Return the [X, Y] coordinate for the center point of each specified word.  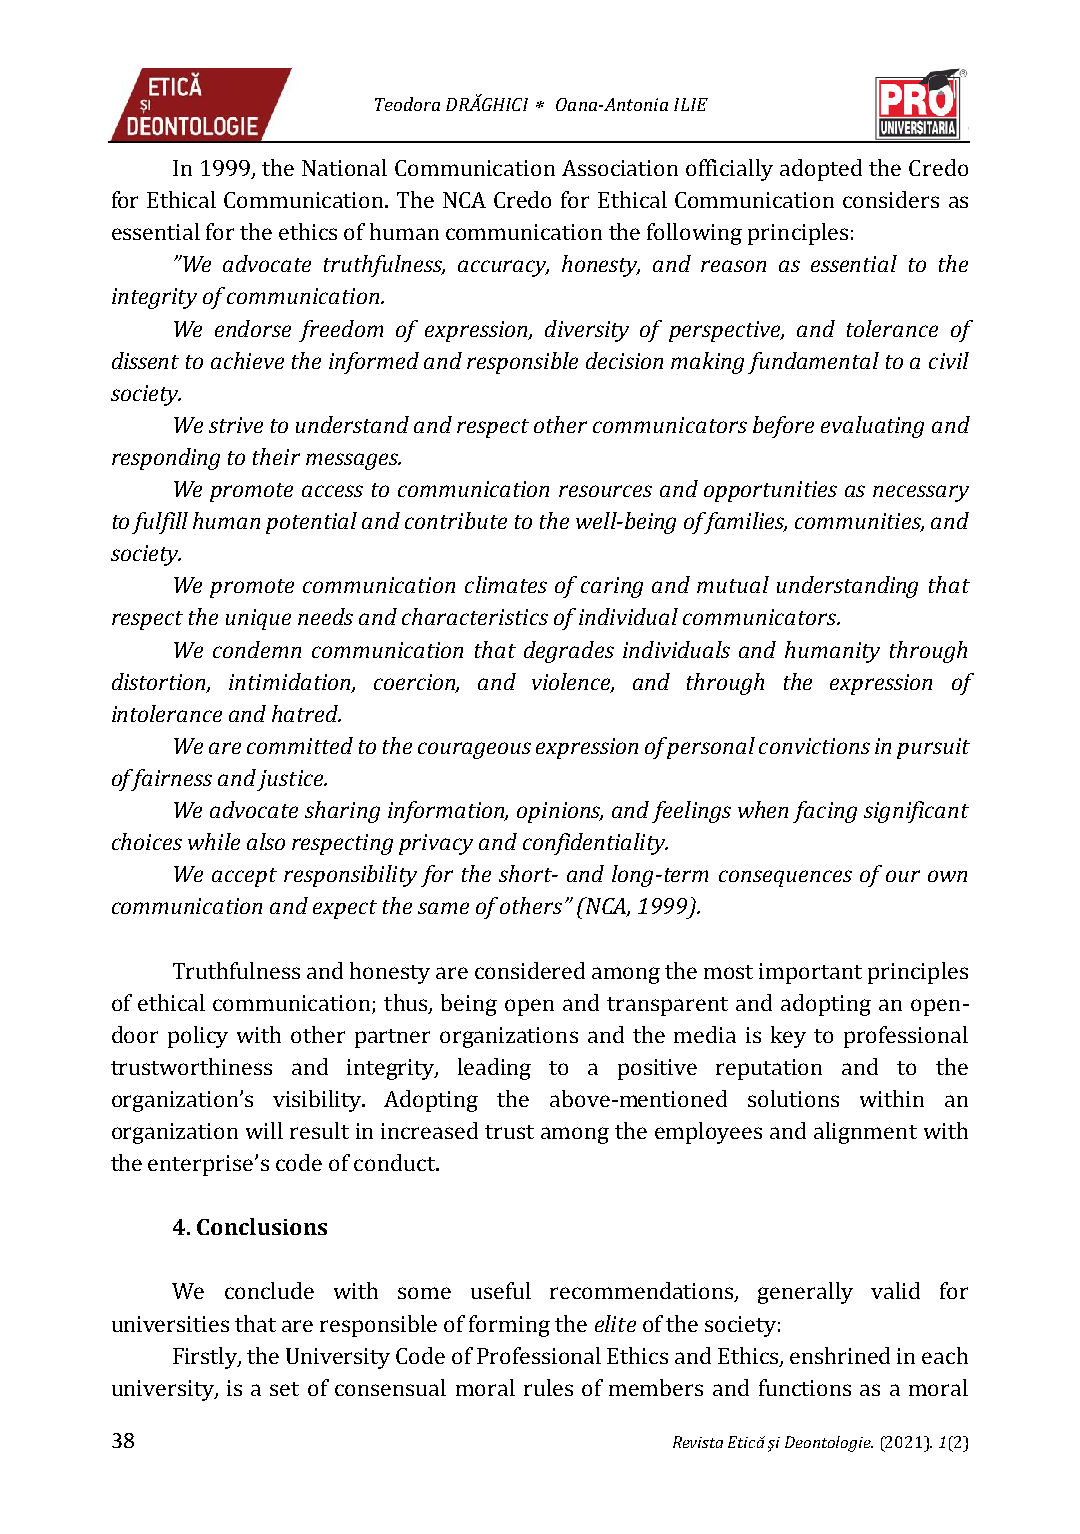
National [344, 167]
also [266, 841]
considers [891, 199]
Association [620, 168]
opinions [560, 812]
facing [825, 812]
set [284, 1389]
